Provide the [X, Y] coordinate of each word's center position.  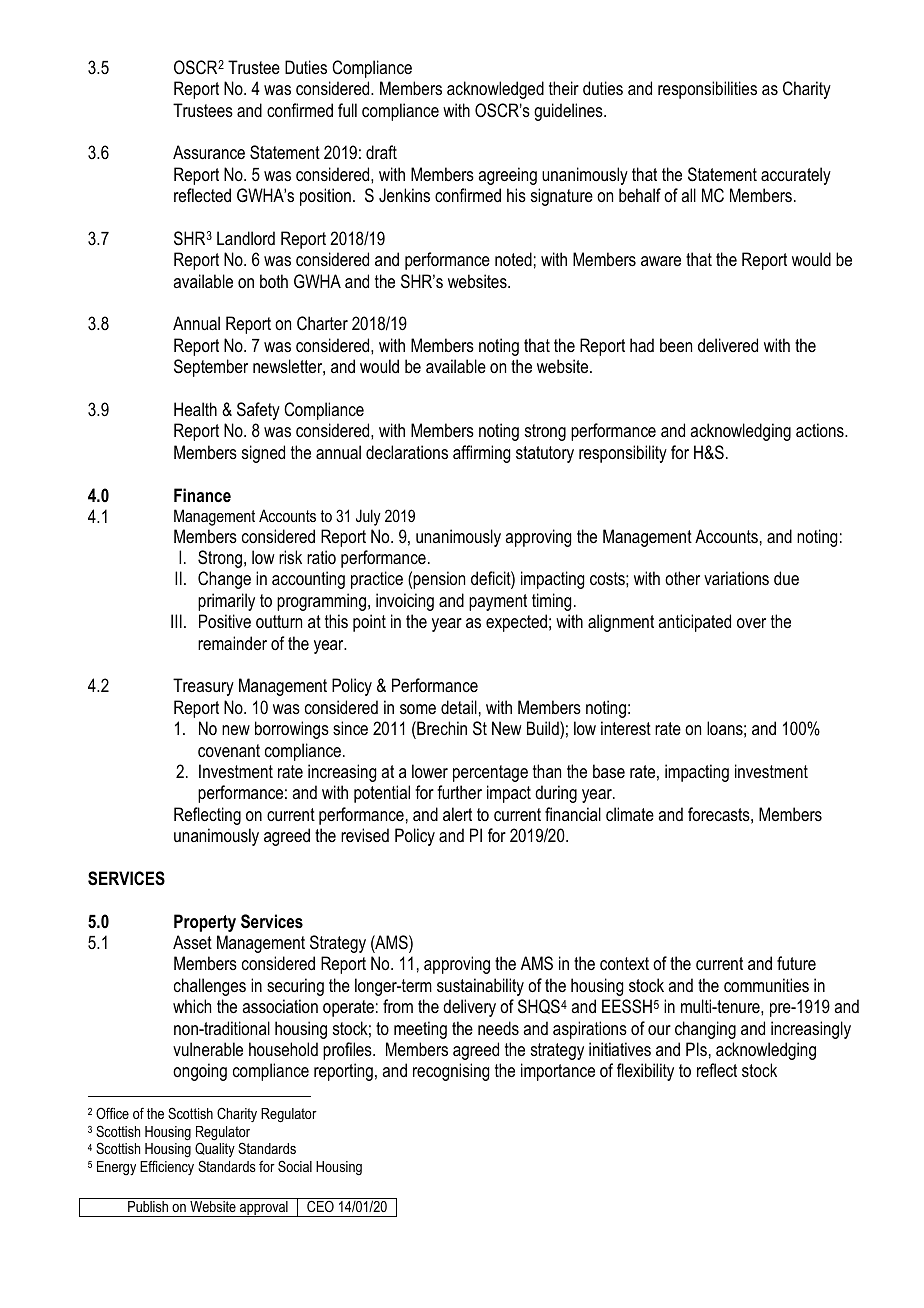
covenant [229, 750]
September [211, 368]
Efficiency [167, 1167]
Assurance [209, 152]
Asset [192, 942]
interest [626, 728]
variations [736, 578]
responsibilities [707, 90]
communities [766, 985]
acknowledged [495, 90]
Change [224, 580]
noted [513, 259]
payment [498, 602]
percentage [490, 773]
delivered [728, 345]
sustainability [480, 987]
